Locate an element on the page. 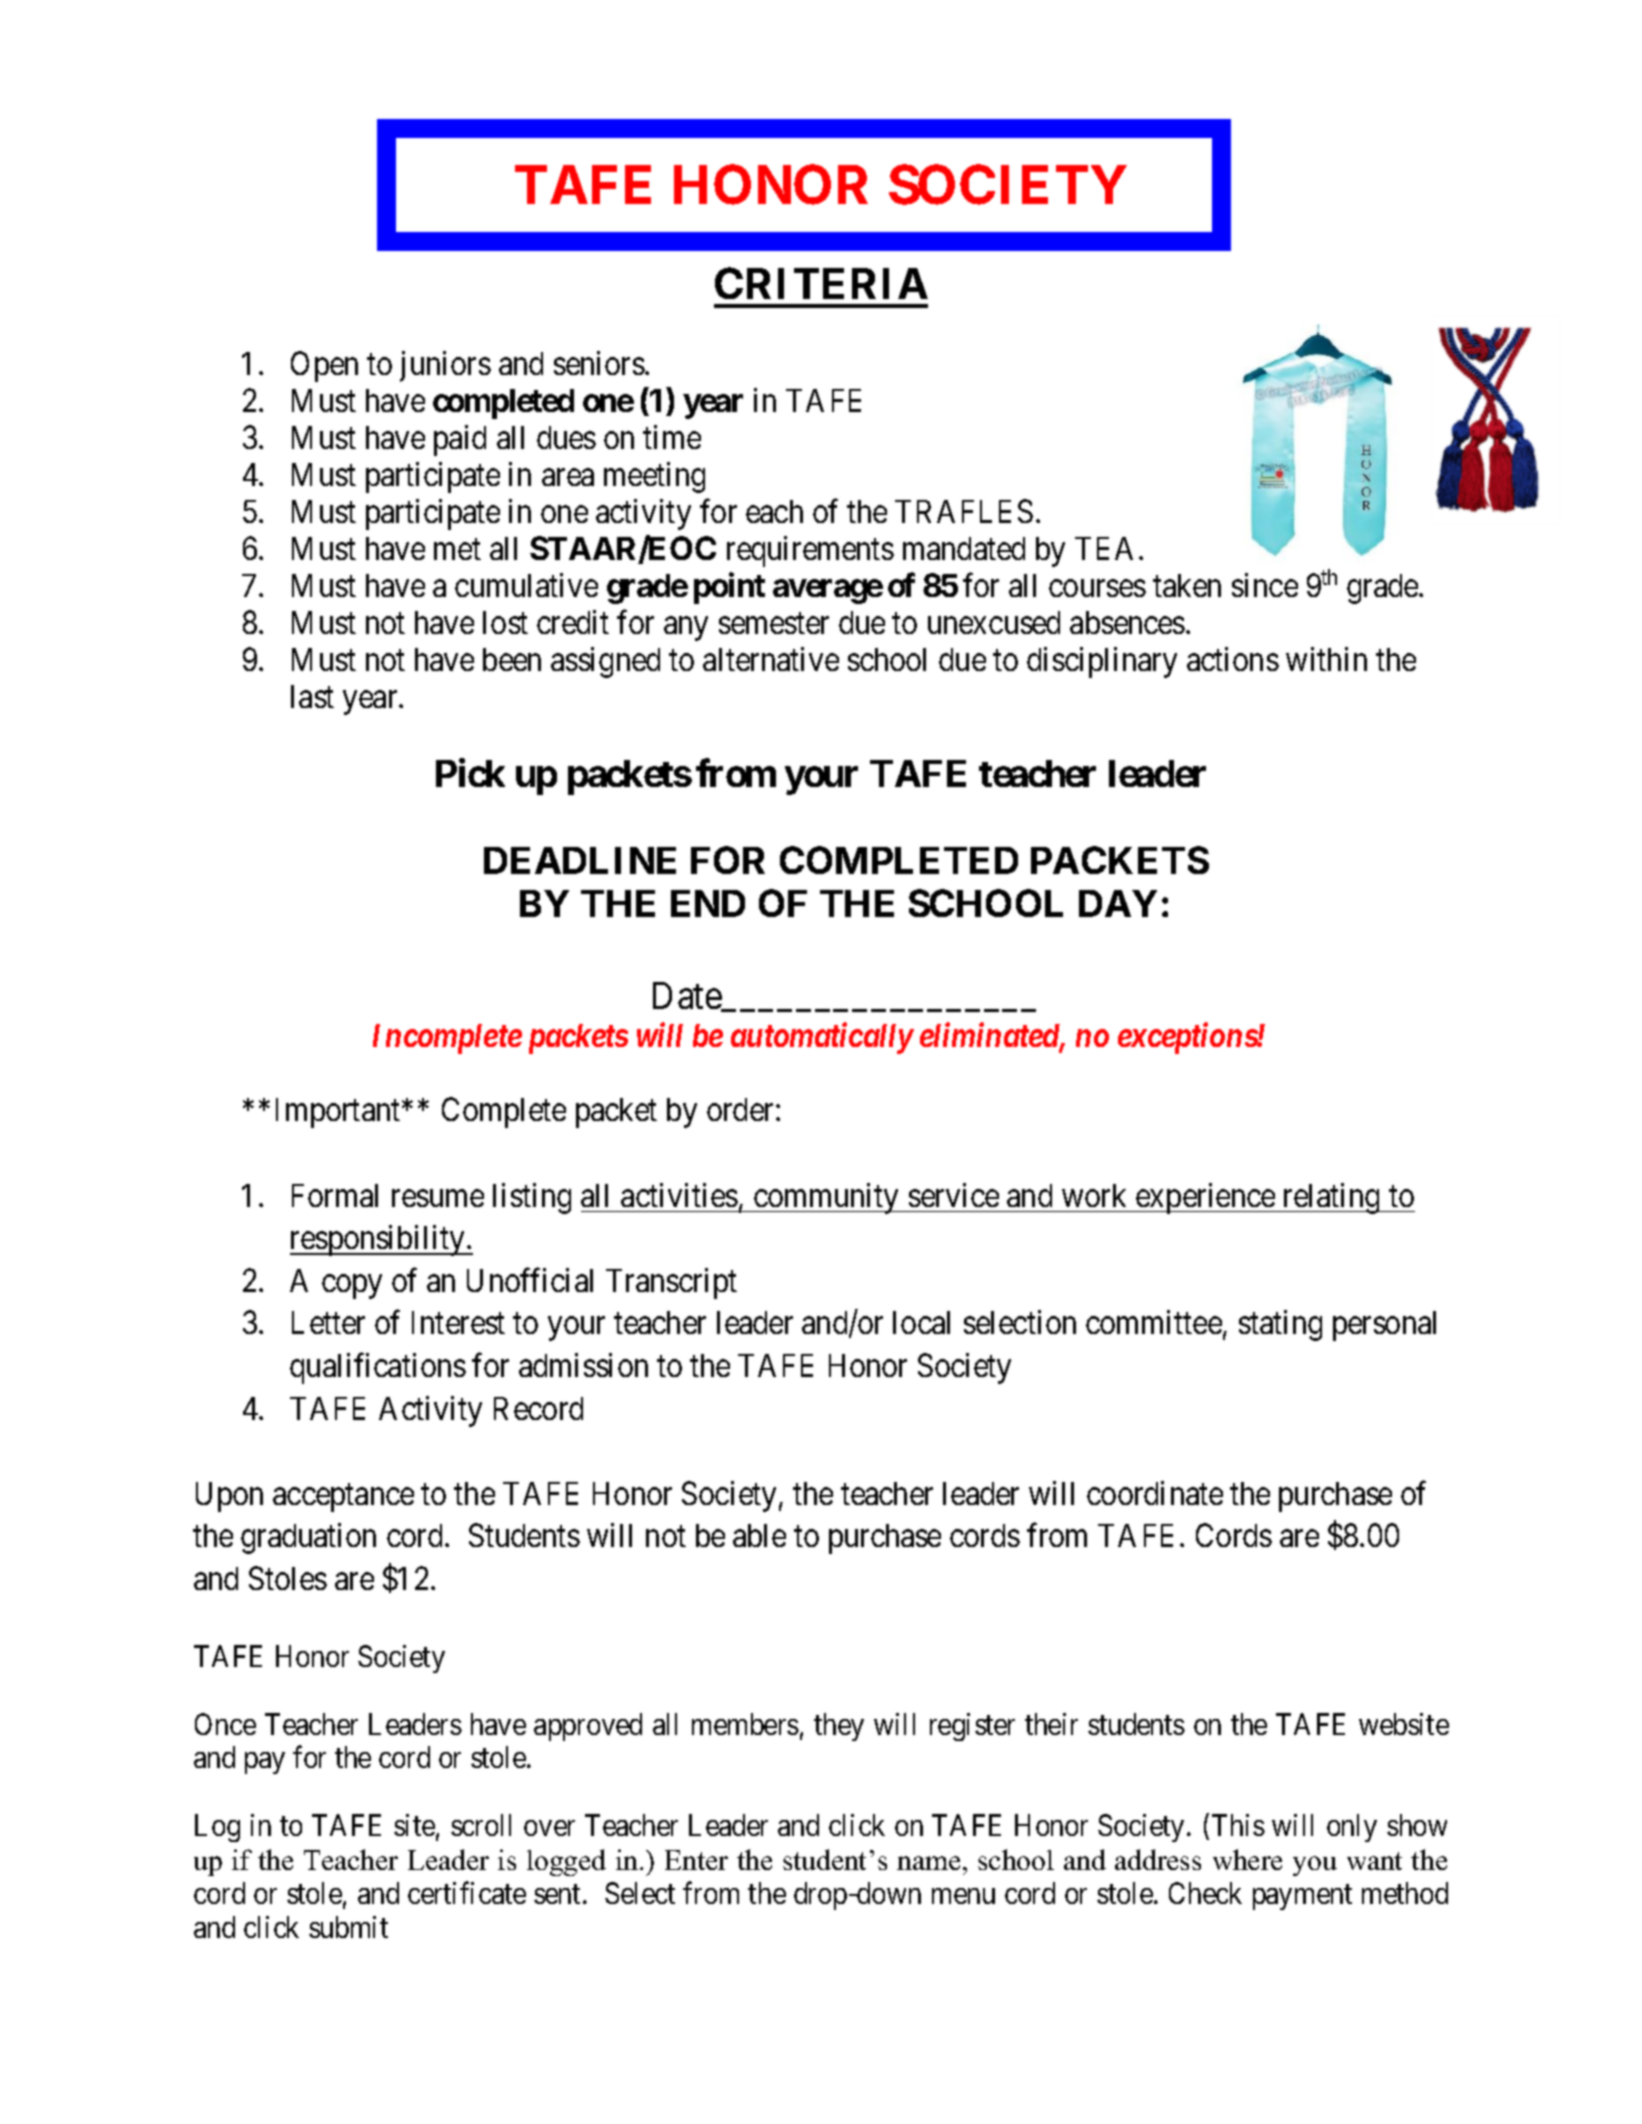 The height and width of the image is (2124, 1642). stating is located at coordinates (1280, 1325).
